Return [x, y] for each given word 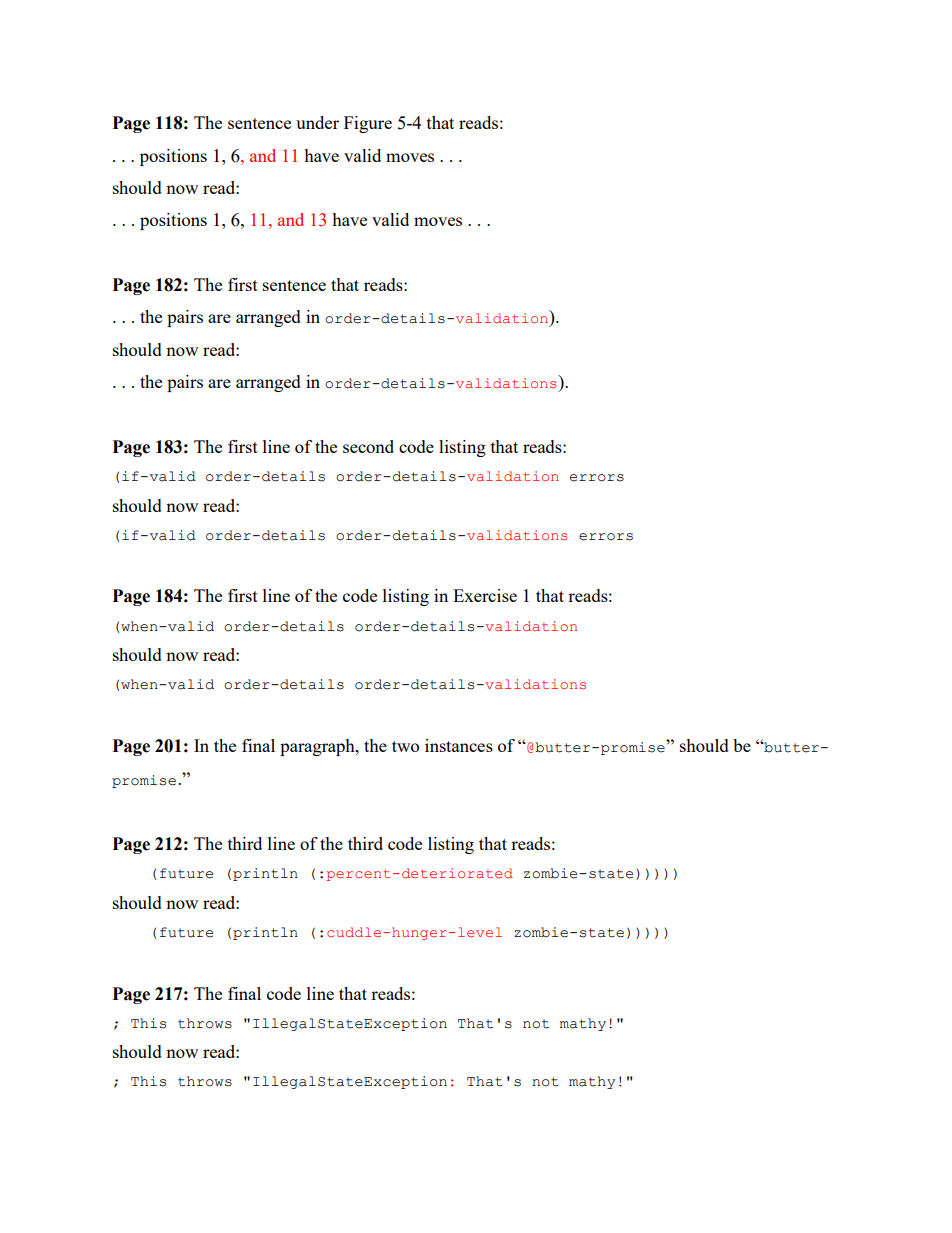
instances [459, 745]
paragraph [318, 747]
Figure [368, 124]
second [368, 446]
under [317, 122]
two [405, 746]
